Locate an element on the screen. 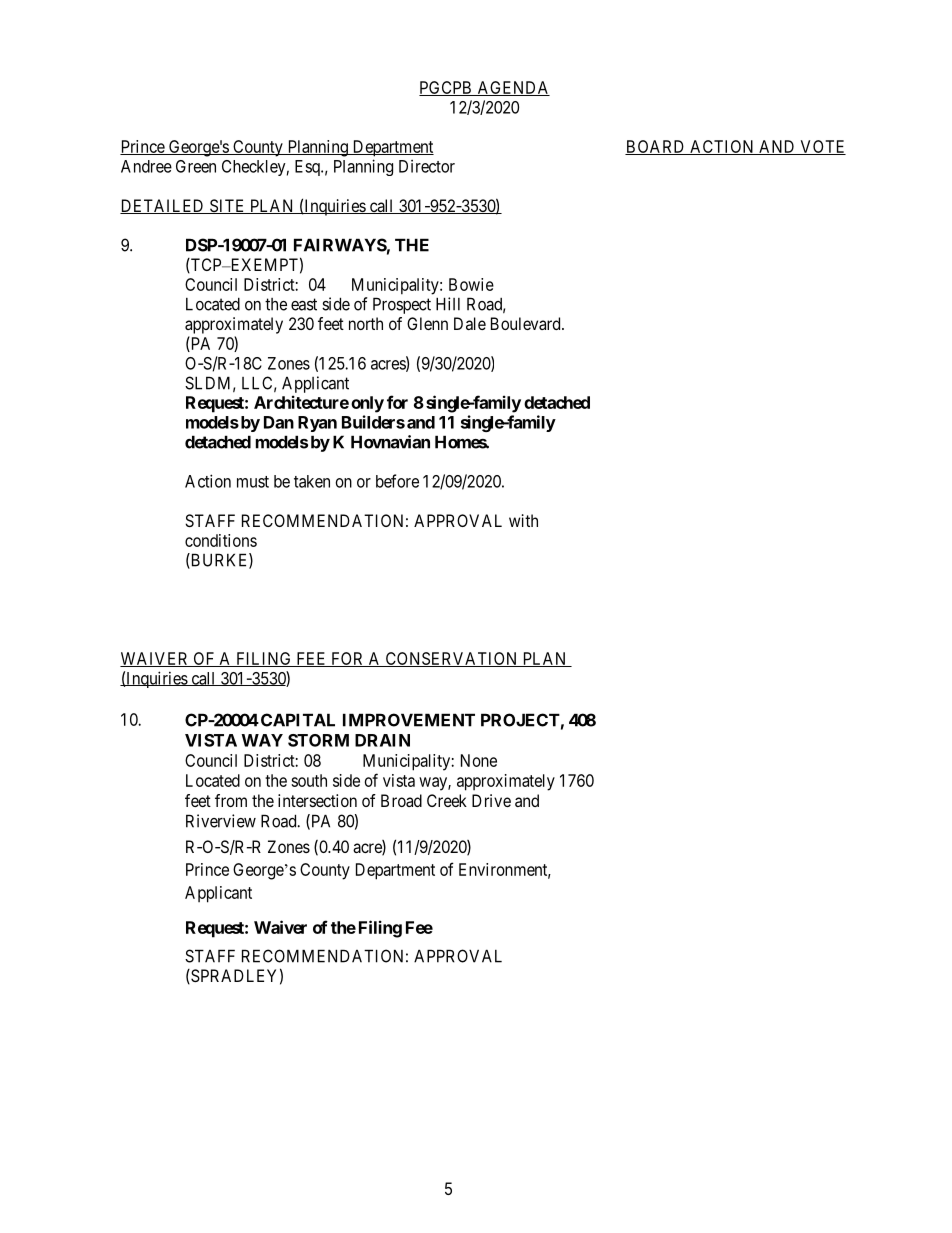 This screenshot has width=952, height=1233. with is located at coordinates (523, 520).
